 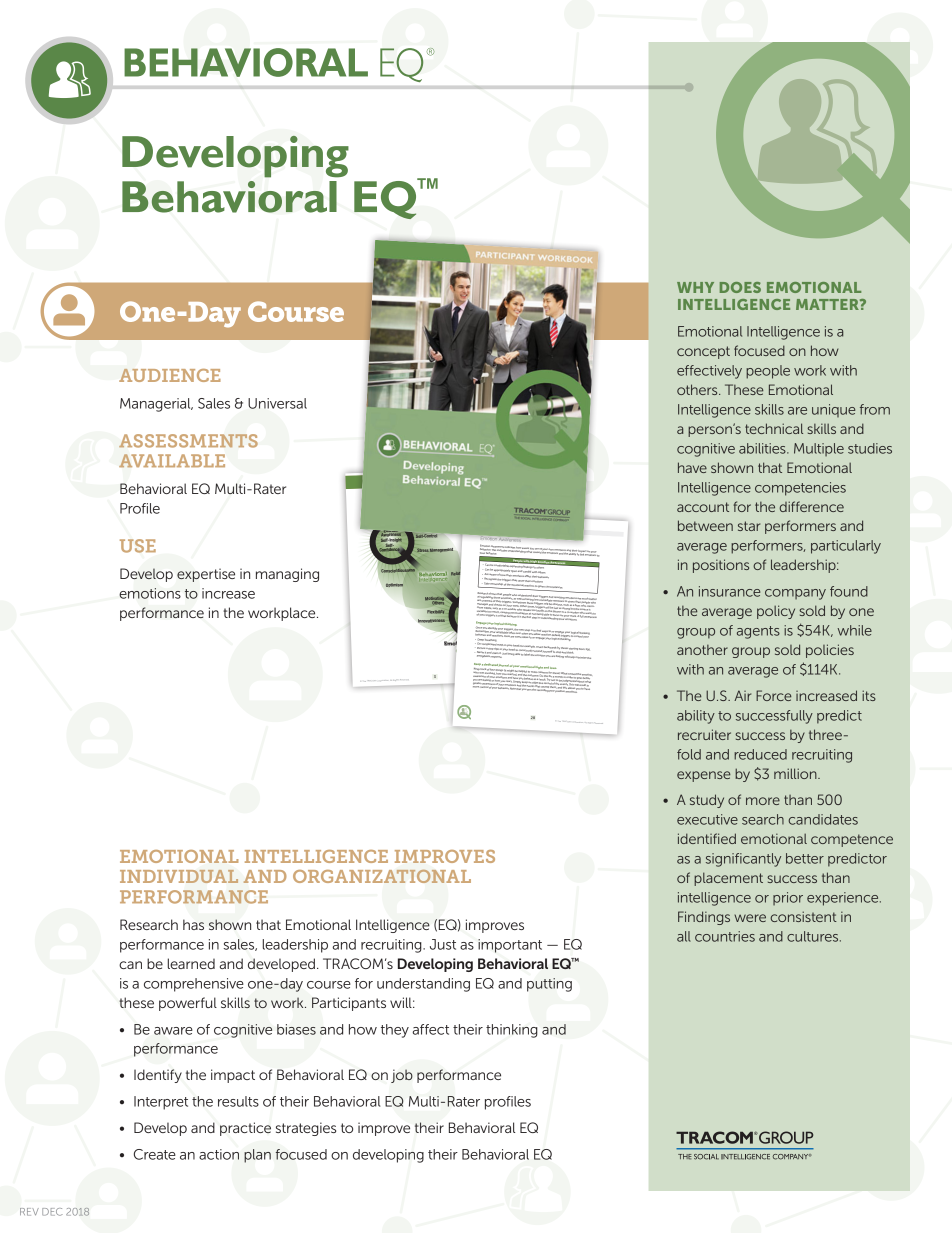 What do you see at coordinates (740, 287) in the screenshot?
I see `DOES` at bounding box center [740, 287].
